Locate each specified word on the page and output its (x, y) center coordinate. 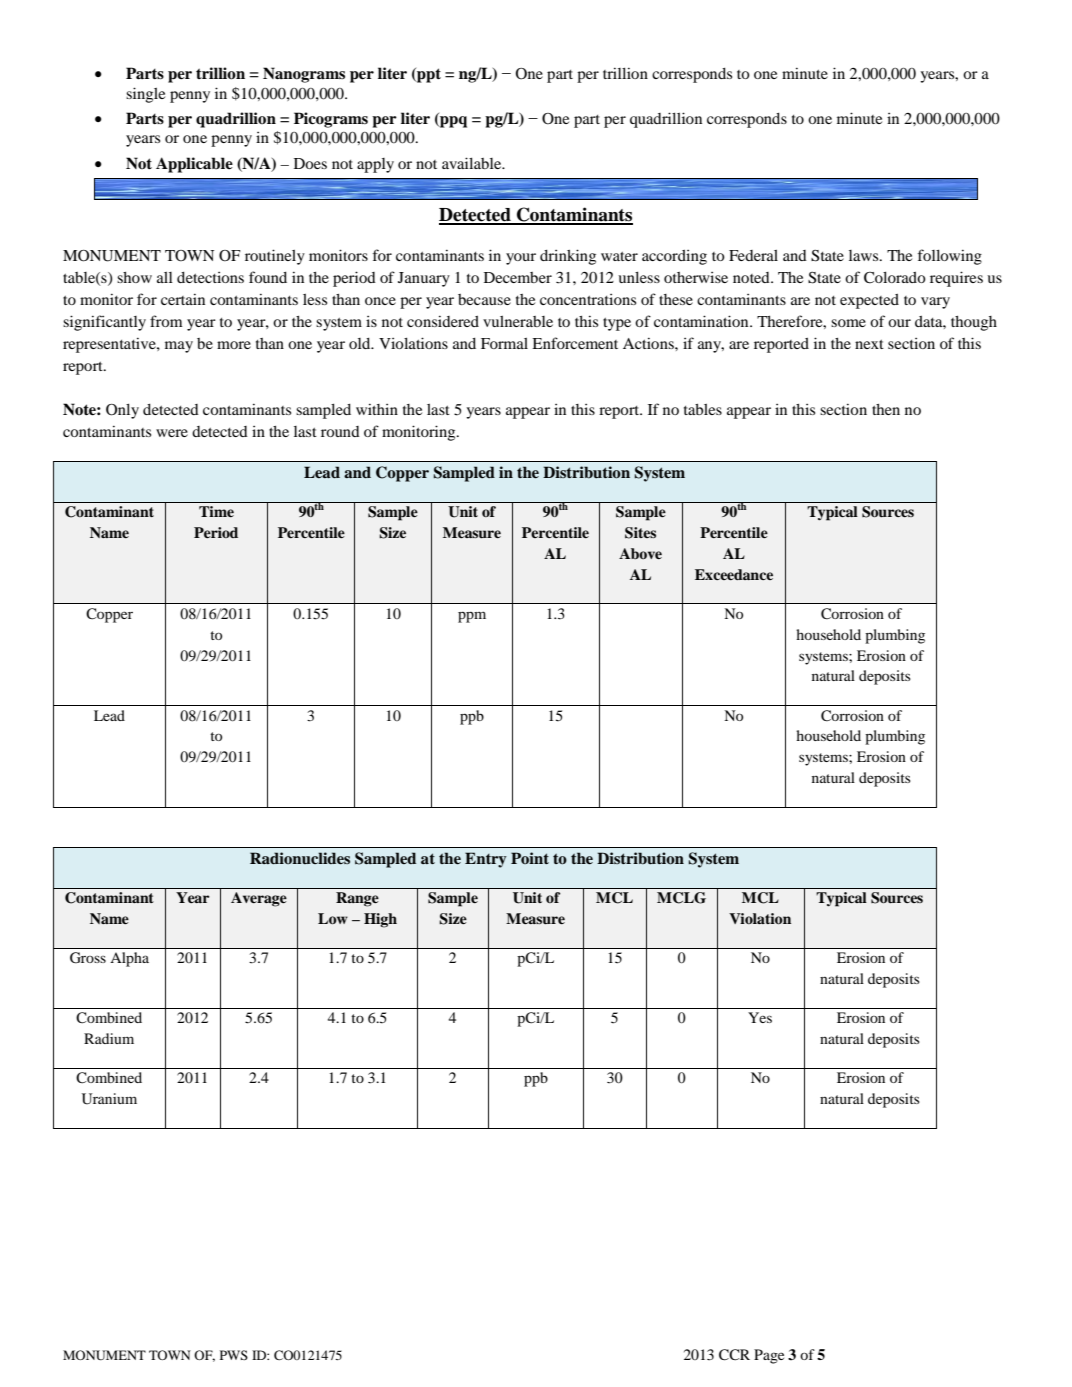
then (886, 409)
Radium (109, 1038)
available (473, 163)
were (172, 433)
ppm (472, 617)
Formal (504, 343)
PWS (234, 1355)
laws (865, 255)
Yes (760, 1017)
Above (640, 553)
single (145, 95)
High (380, 920)
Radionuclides (300, 858)
